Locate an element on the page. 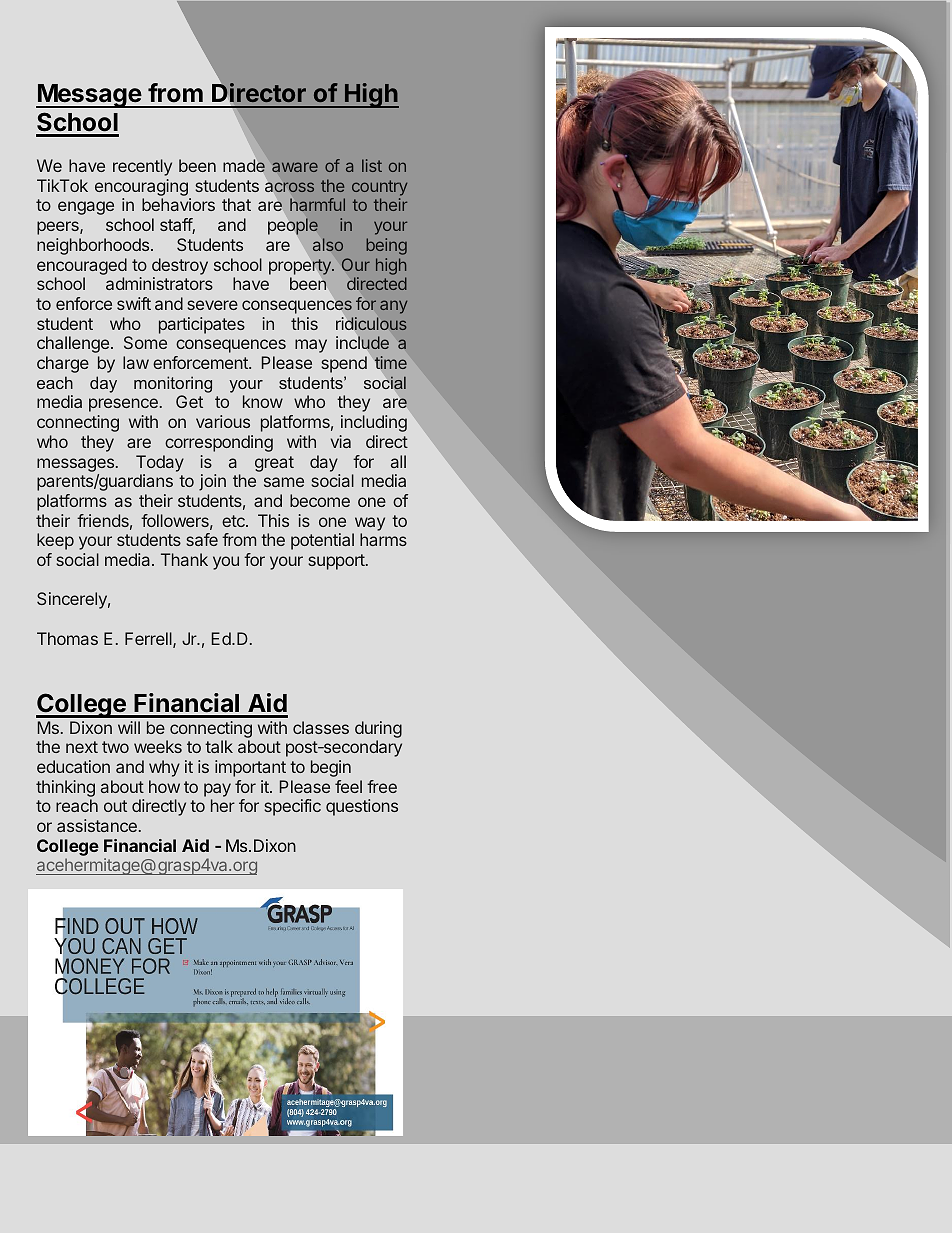 The height and width of the page is (1233, 952). that is located at coordinates (236, 204).
